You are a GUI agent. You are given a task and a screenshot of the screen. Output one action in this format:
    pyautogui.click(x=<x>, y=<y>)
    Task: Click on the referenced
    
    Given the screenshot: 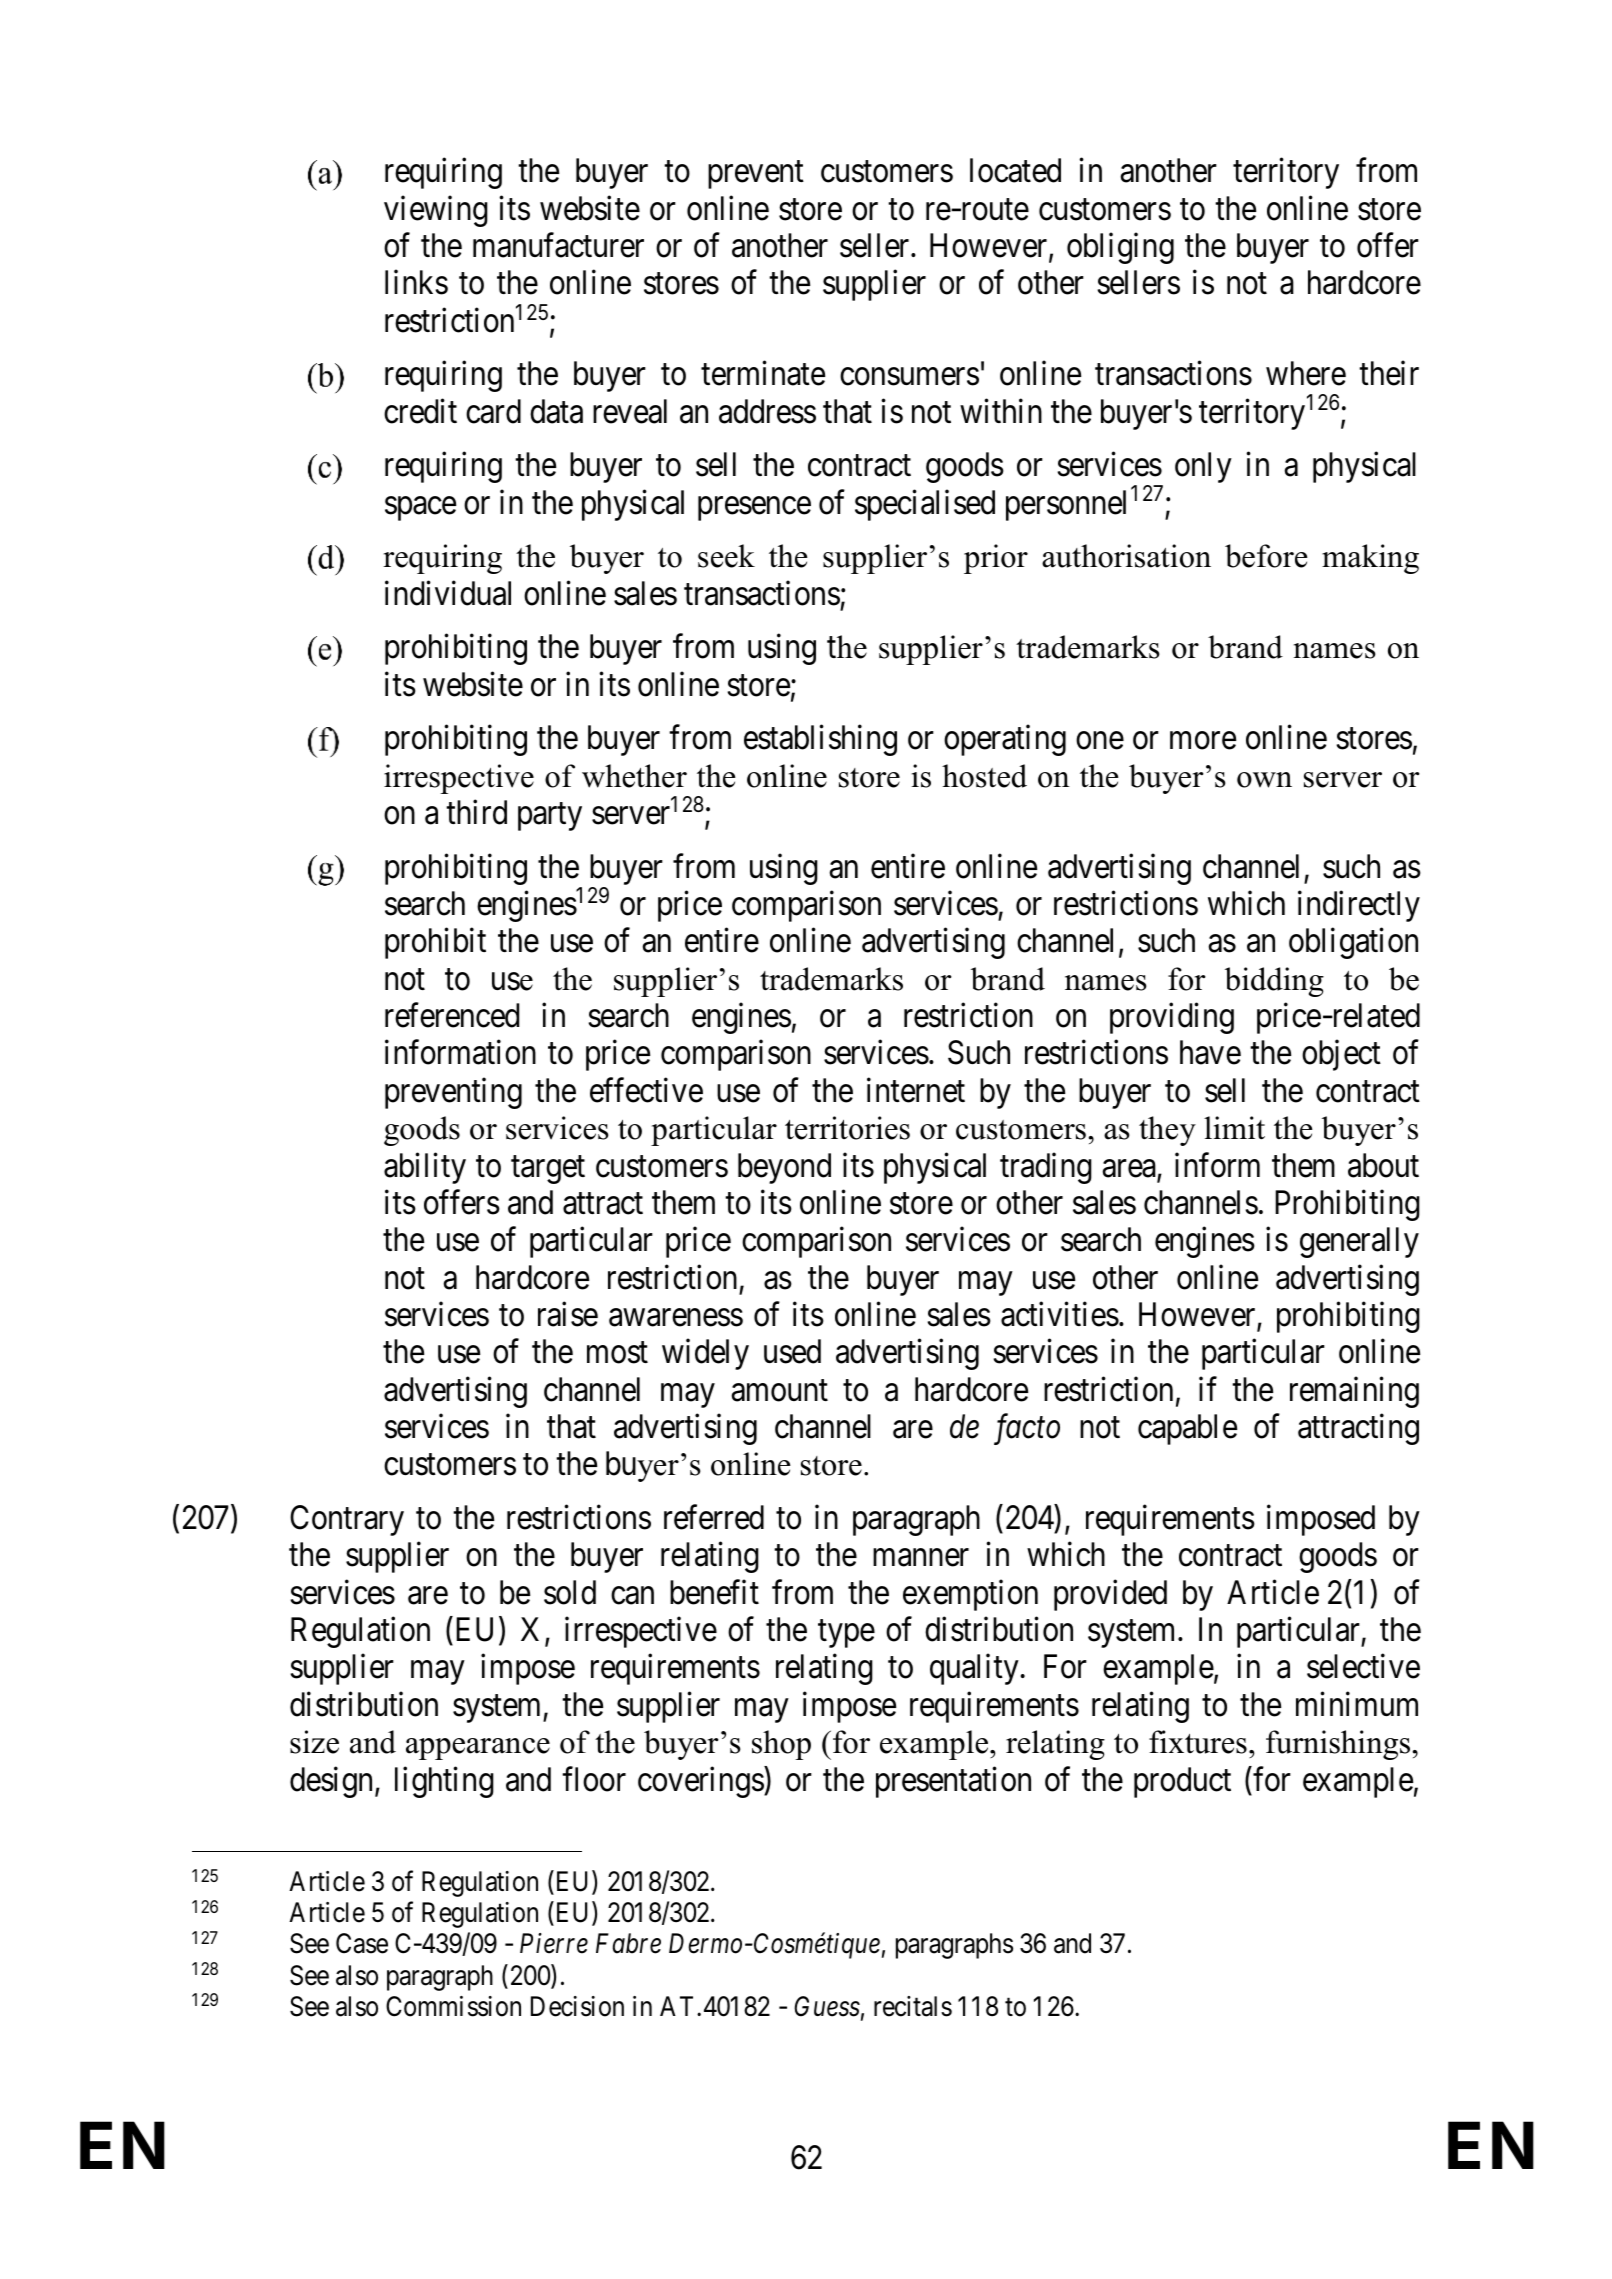 What is the action you would take?
    pyautogui.click(x=452, y=1015)
